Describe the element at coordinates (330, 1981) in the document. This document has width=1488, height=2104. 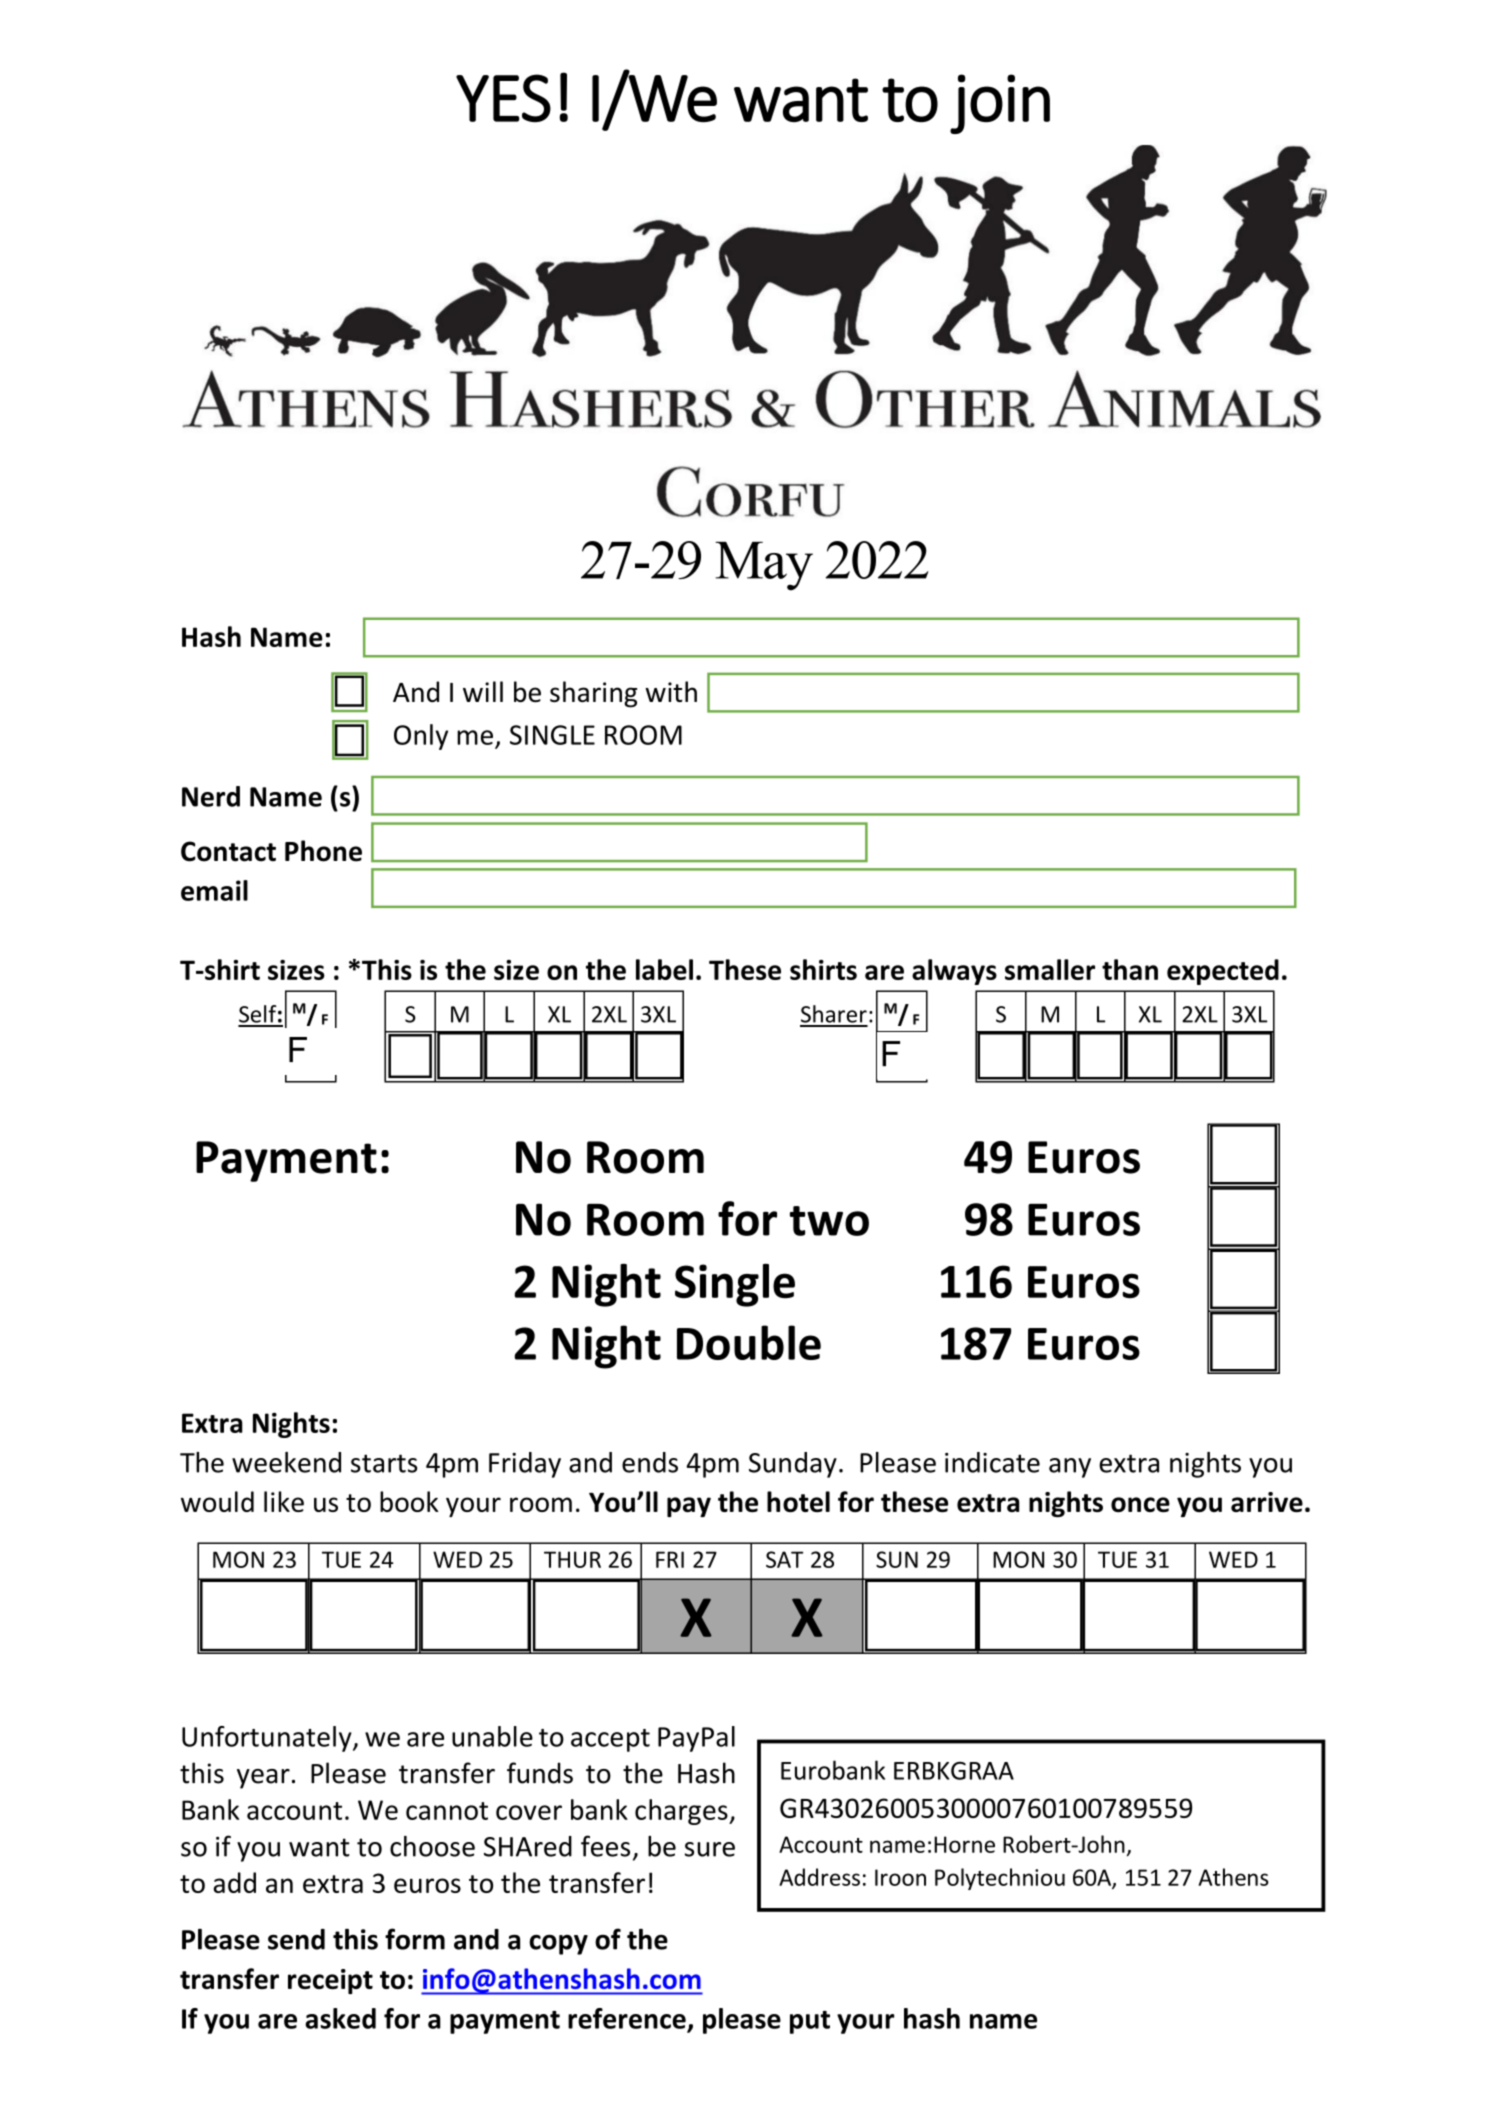
I see `receipt` at that location.
